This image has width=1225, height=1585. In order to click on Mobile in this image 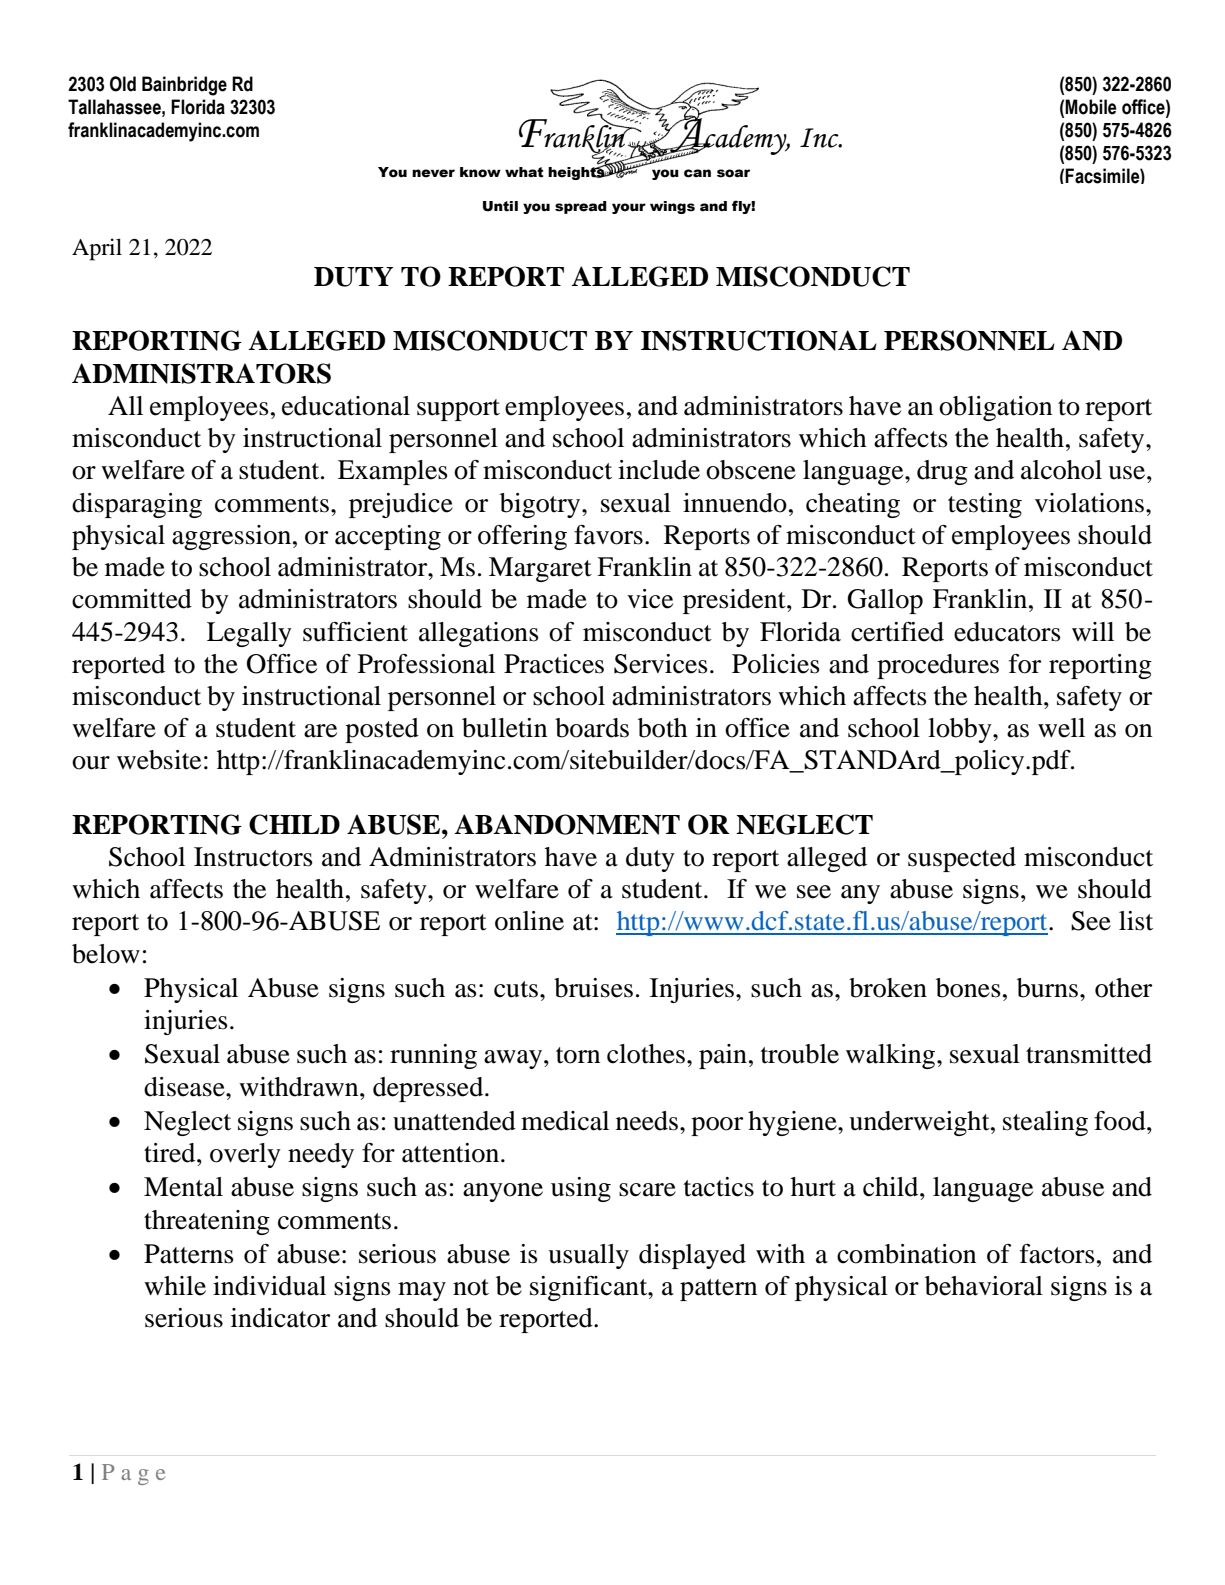, I will do `click(1091, 107)`.
